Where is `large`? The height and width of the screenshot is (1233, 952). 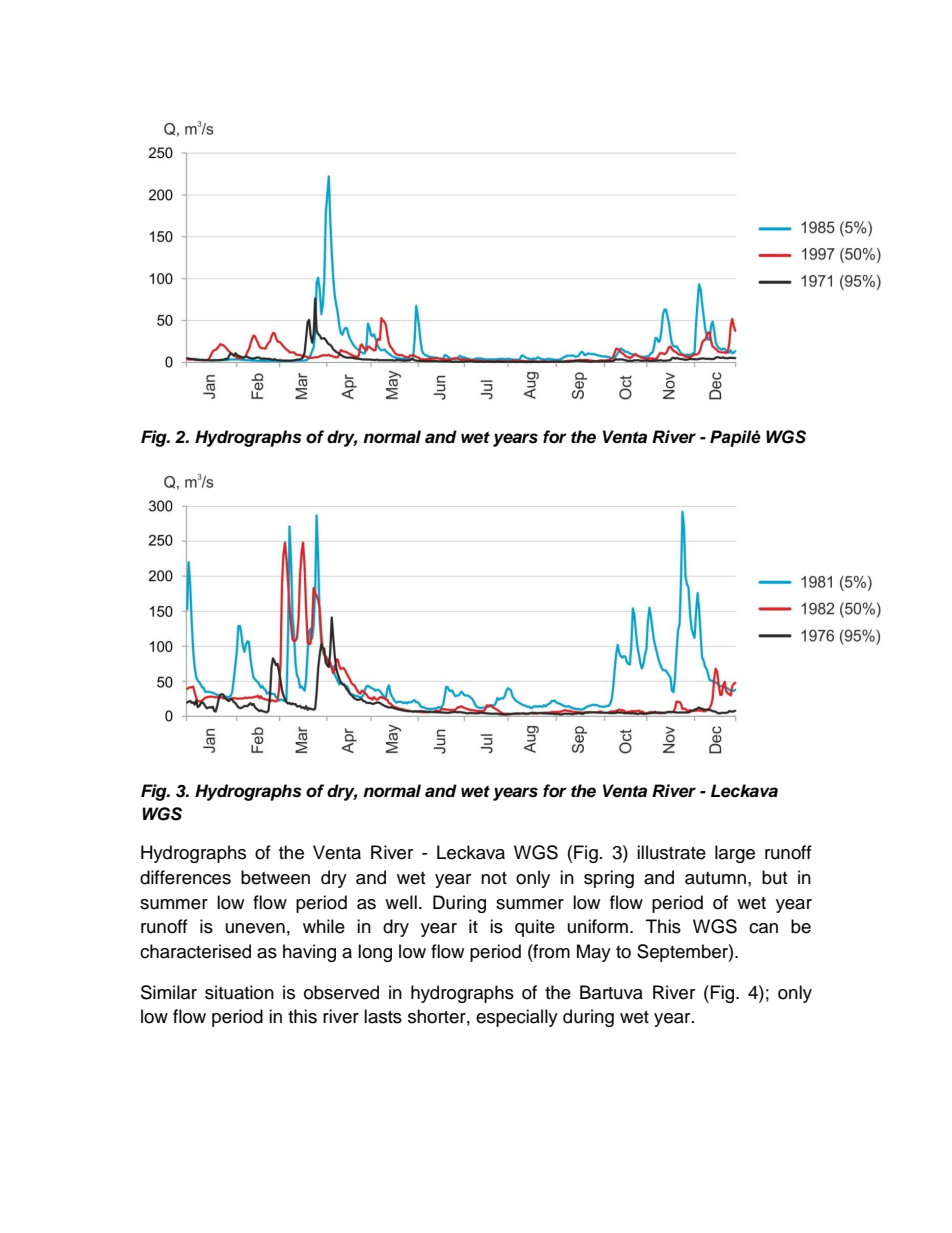 large is located at coordinates (735, 854).
